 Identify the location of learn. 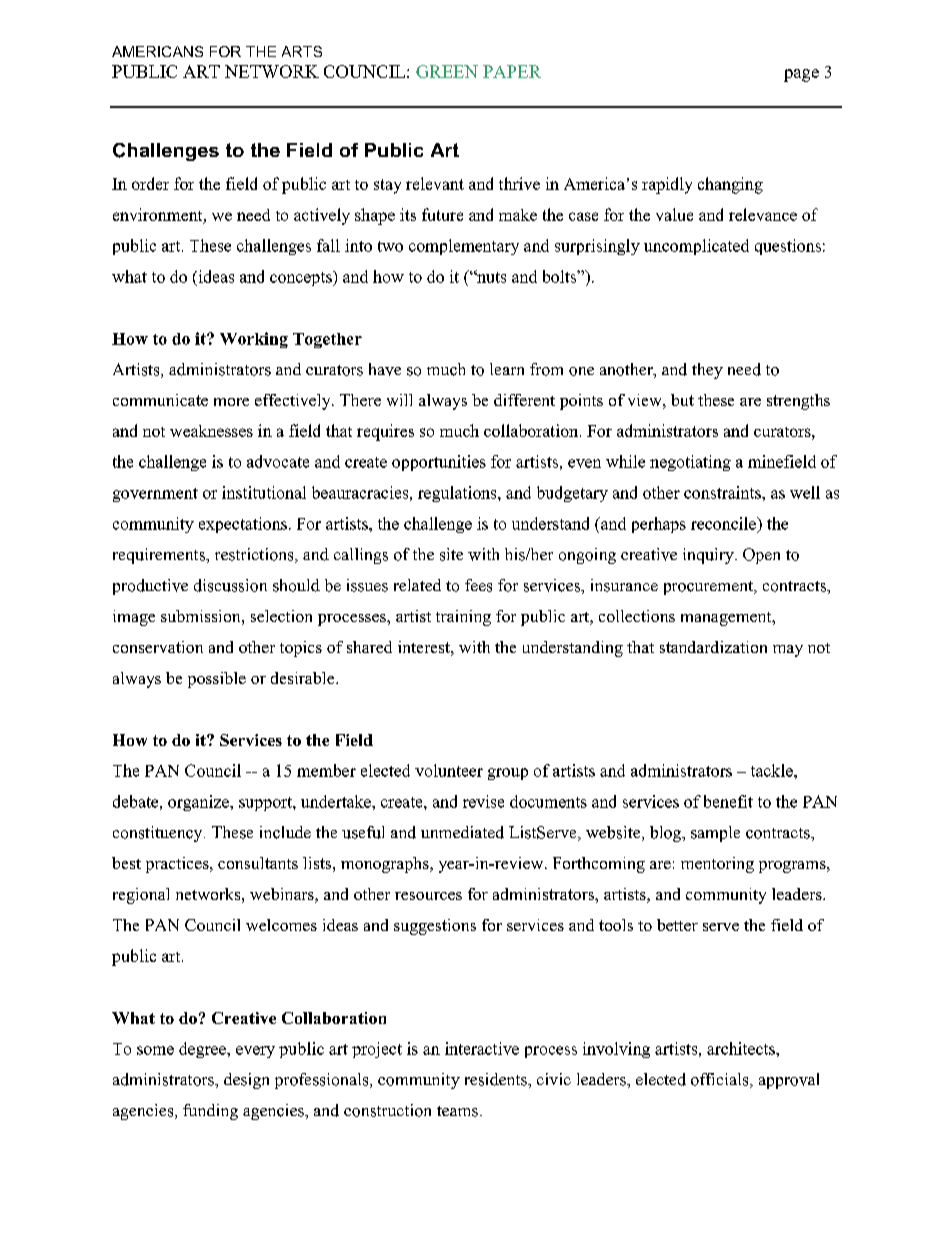
(507, 369).
